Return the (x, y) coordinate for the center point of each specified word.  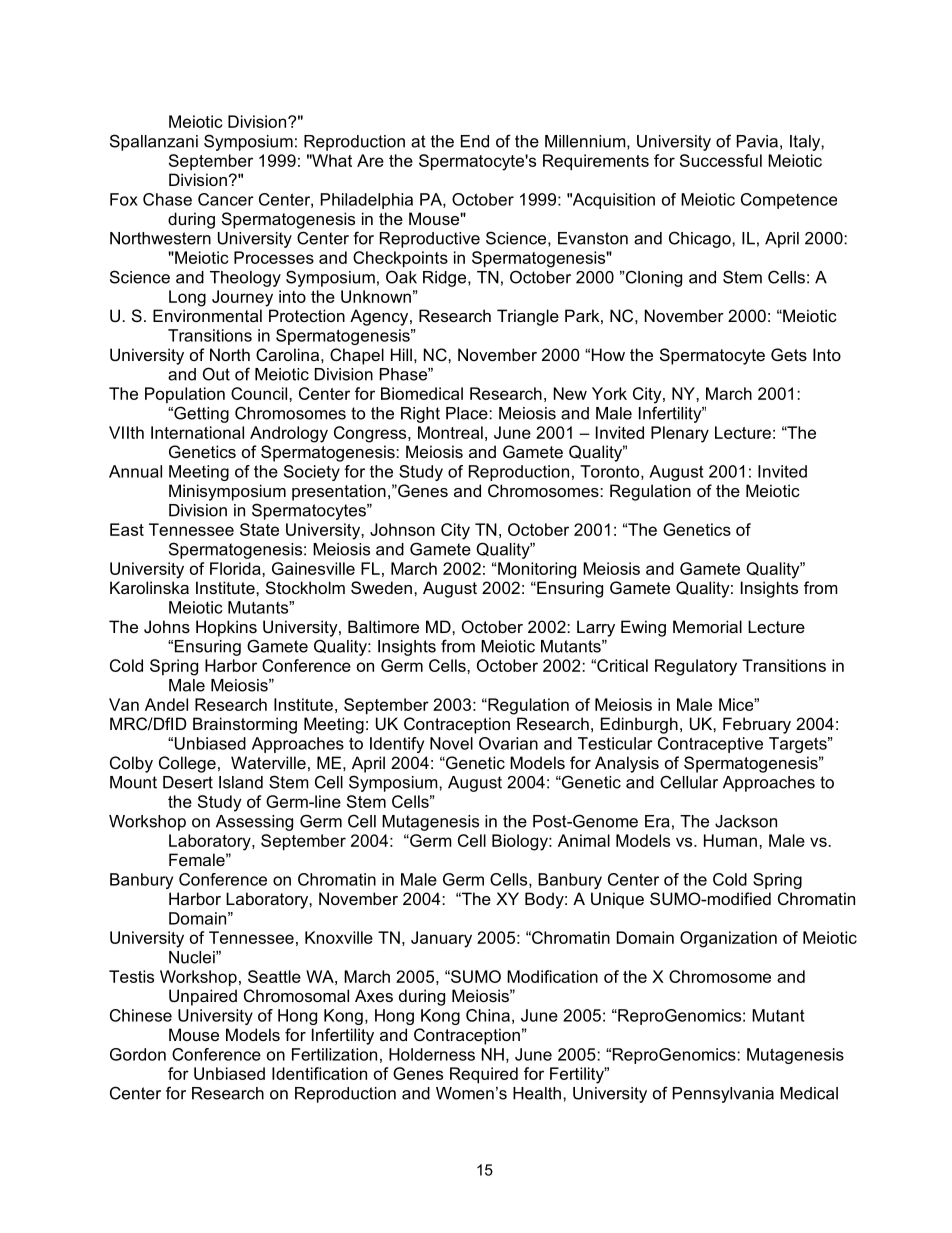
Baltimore (383, 626)
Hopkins (226, 628)
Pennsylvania (723, 1095)
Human (730, 840)
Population (185, 395)
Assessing (254, 823)
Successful (721, 160)
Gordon (138, 1054)
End (475, 141)
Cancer (226, 199)
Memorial (707, 626)
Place (468, 413)
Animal (584, 840)
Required (484, 1075)
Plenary (680, 434)
